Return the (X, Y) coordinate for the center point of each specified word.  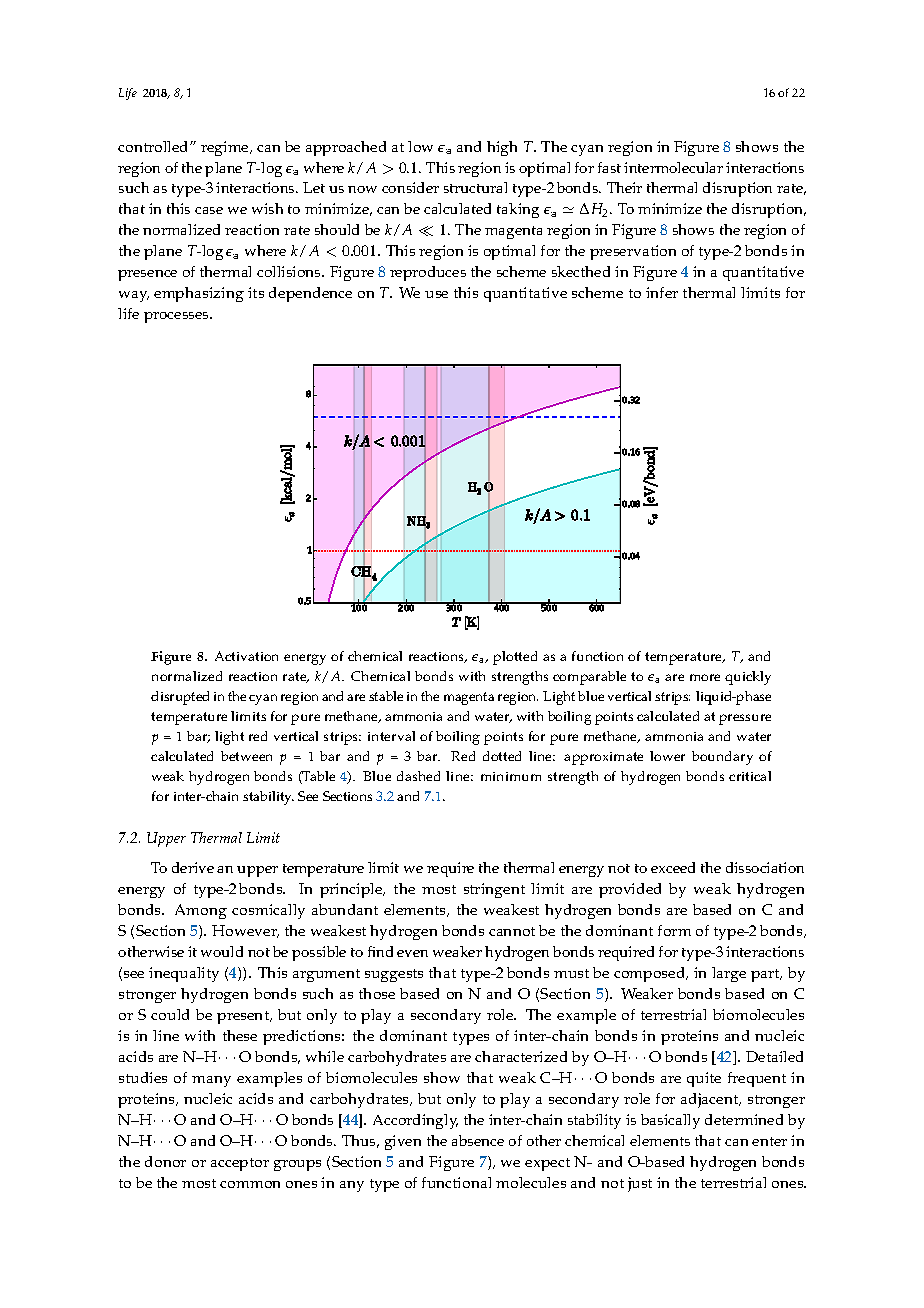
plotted (515, 658)
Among (201, 911)
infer (662, 292)
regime (226, 148)
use (436, 294)
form (674, 930)
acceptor (240, 1164)
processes (177, 317)
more (705, 677)
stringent (494, 890)
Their (624, 187)
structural (475, 187)
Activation (246, 656)
